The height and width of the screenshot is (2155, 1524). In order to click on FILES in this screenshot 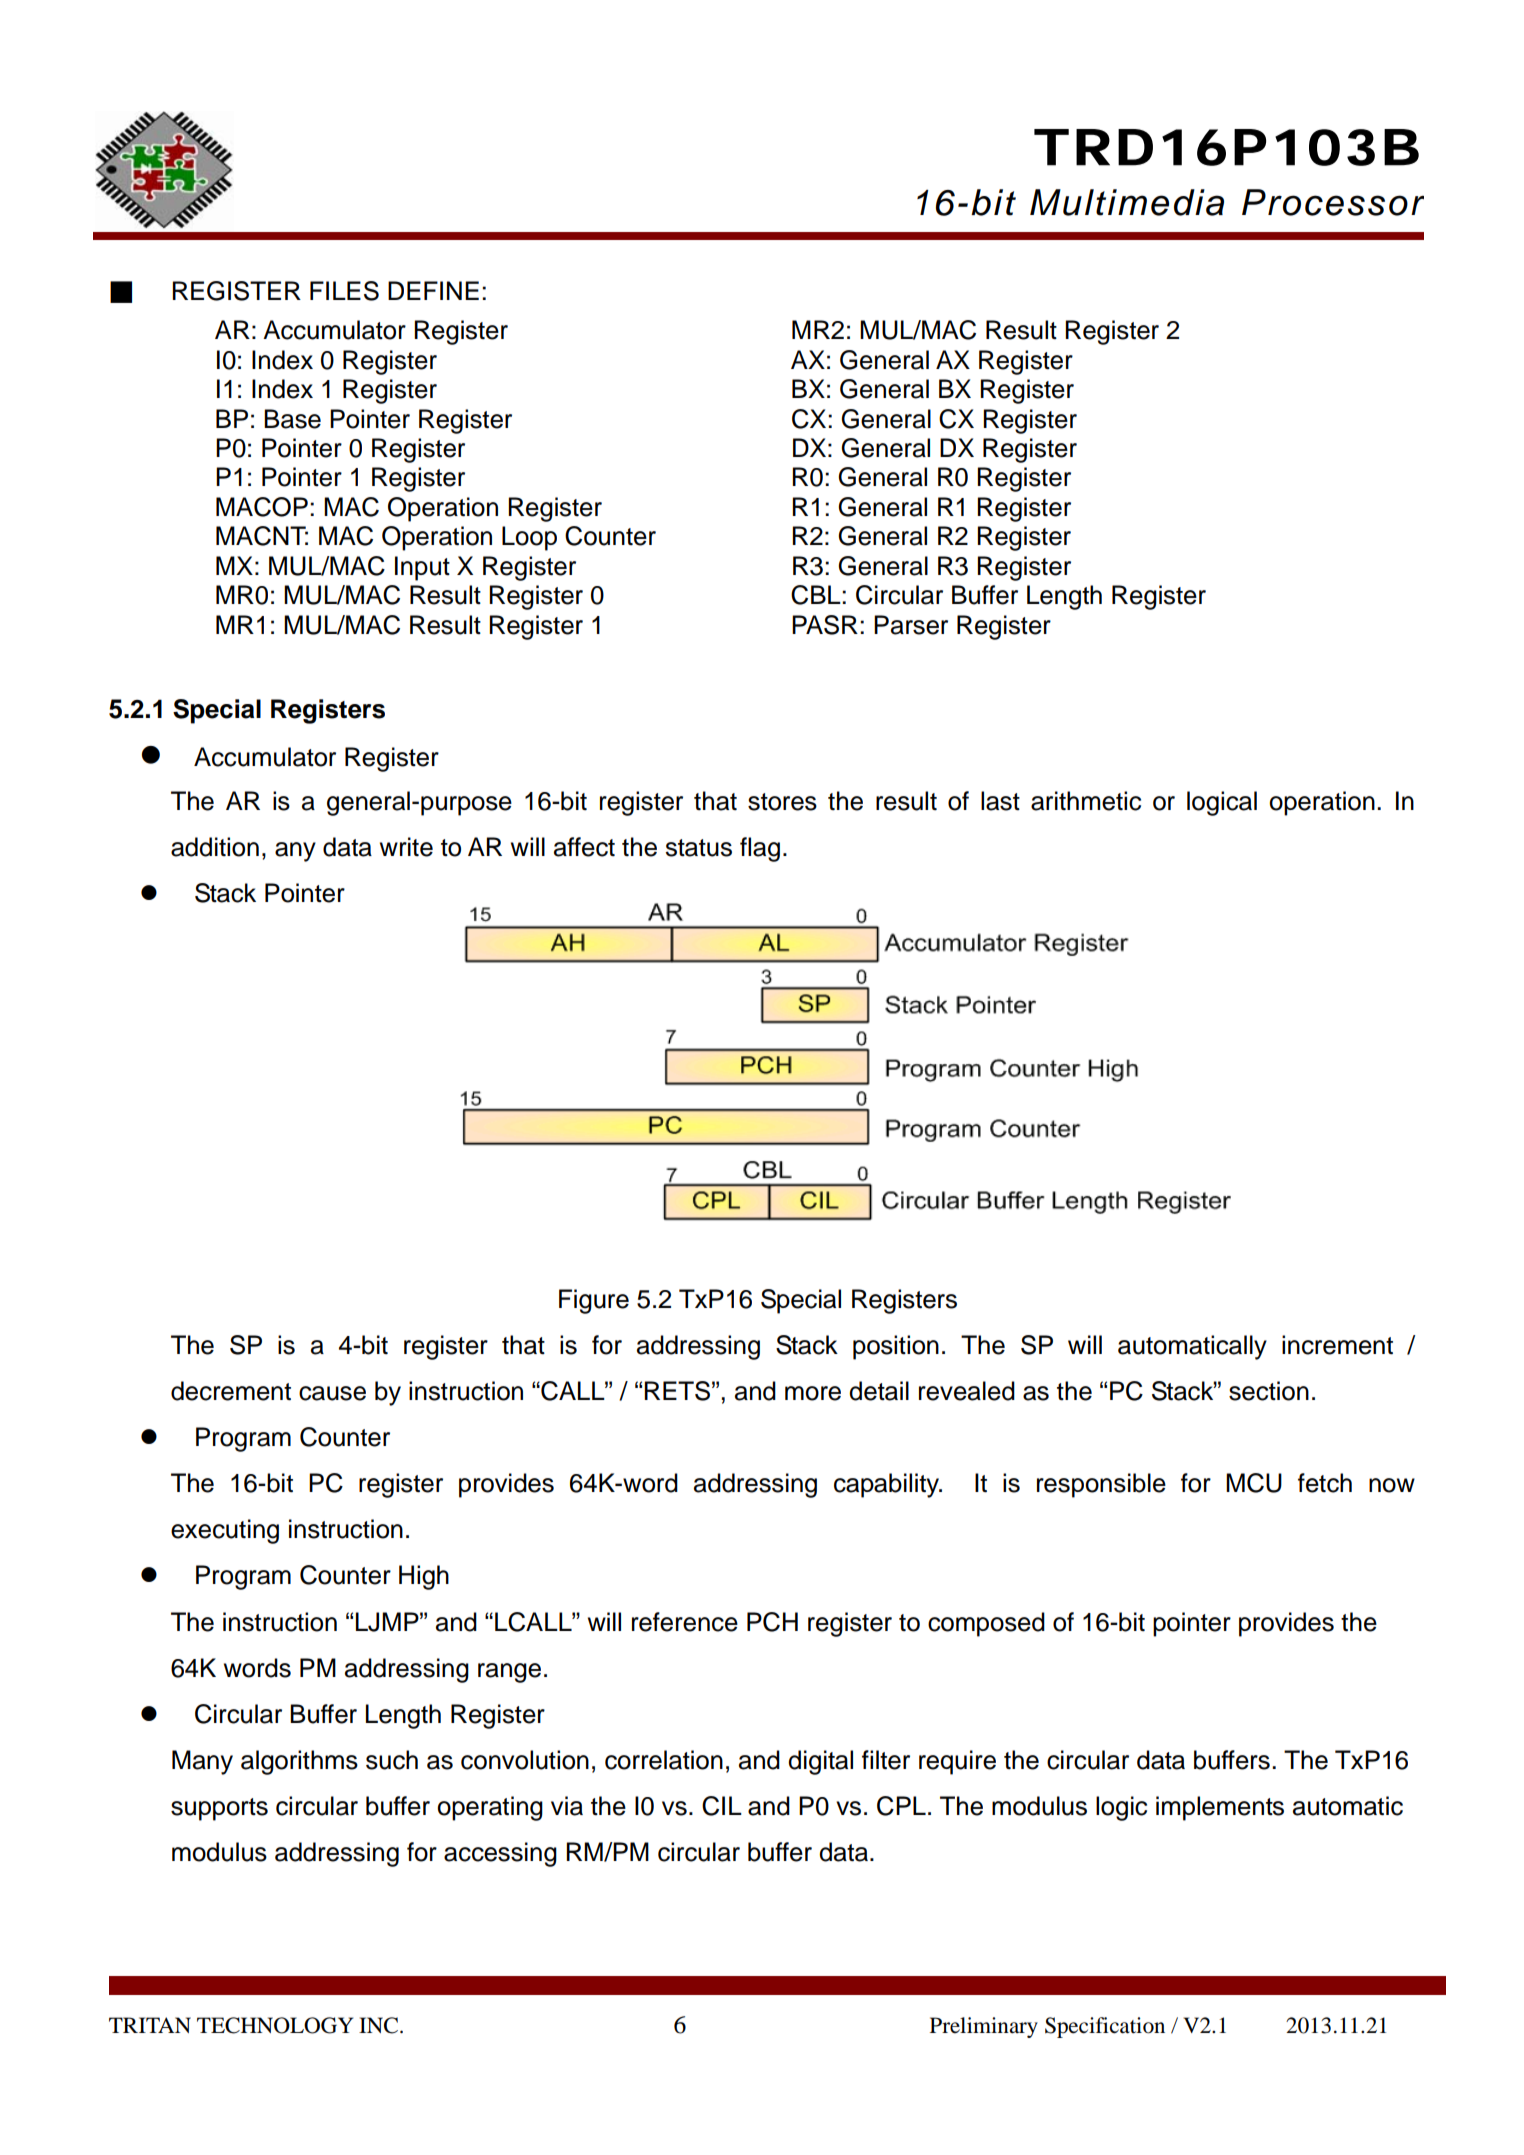, I will do `click(344, 291)`.
